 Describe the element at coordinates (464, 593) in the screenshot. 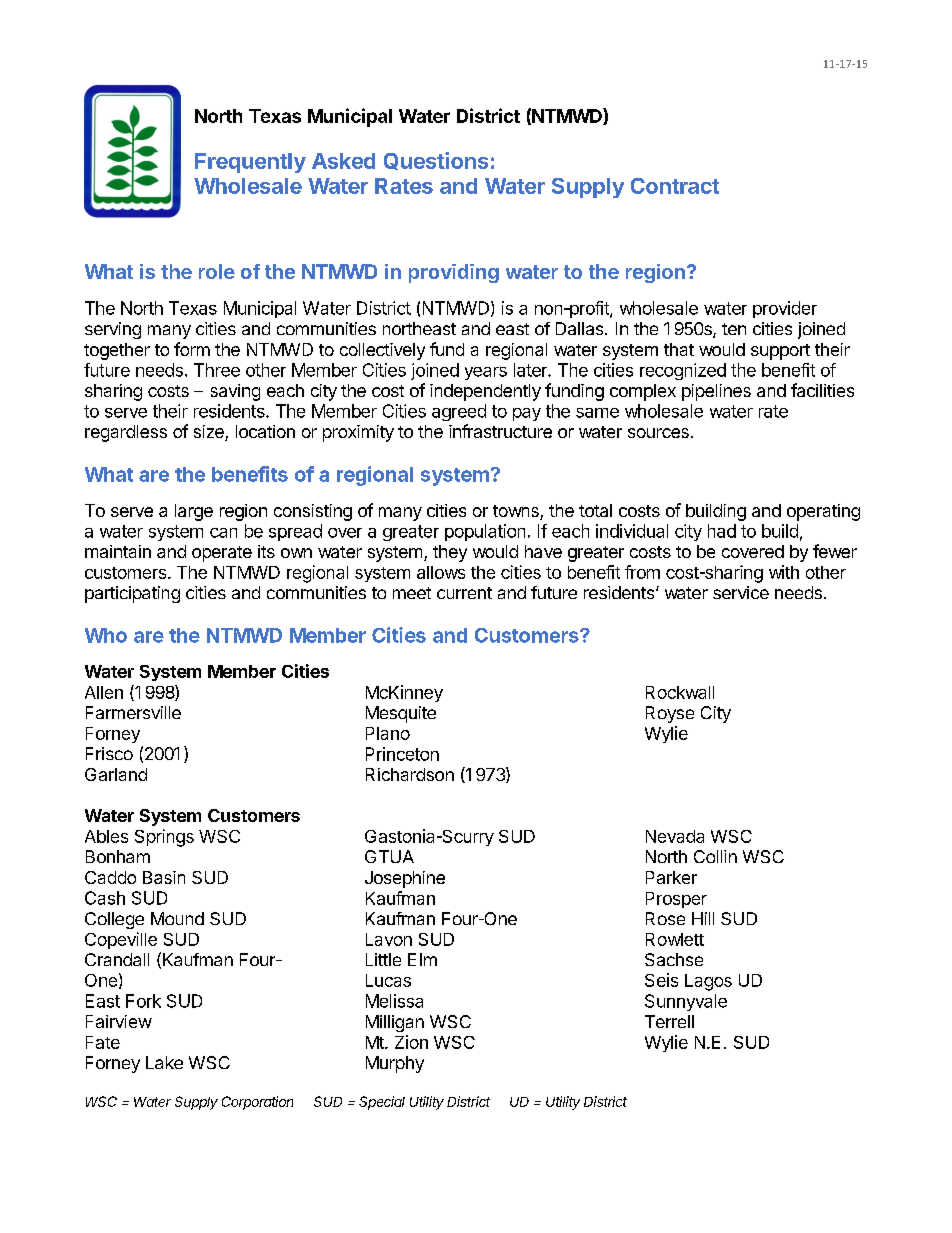

I see `current` at that location.
